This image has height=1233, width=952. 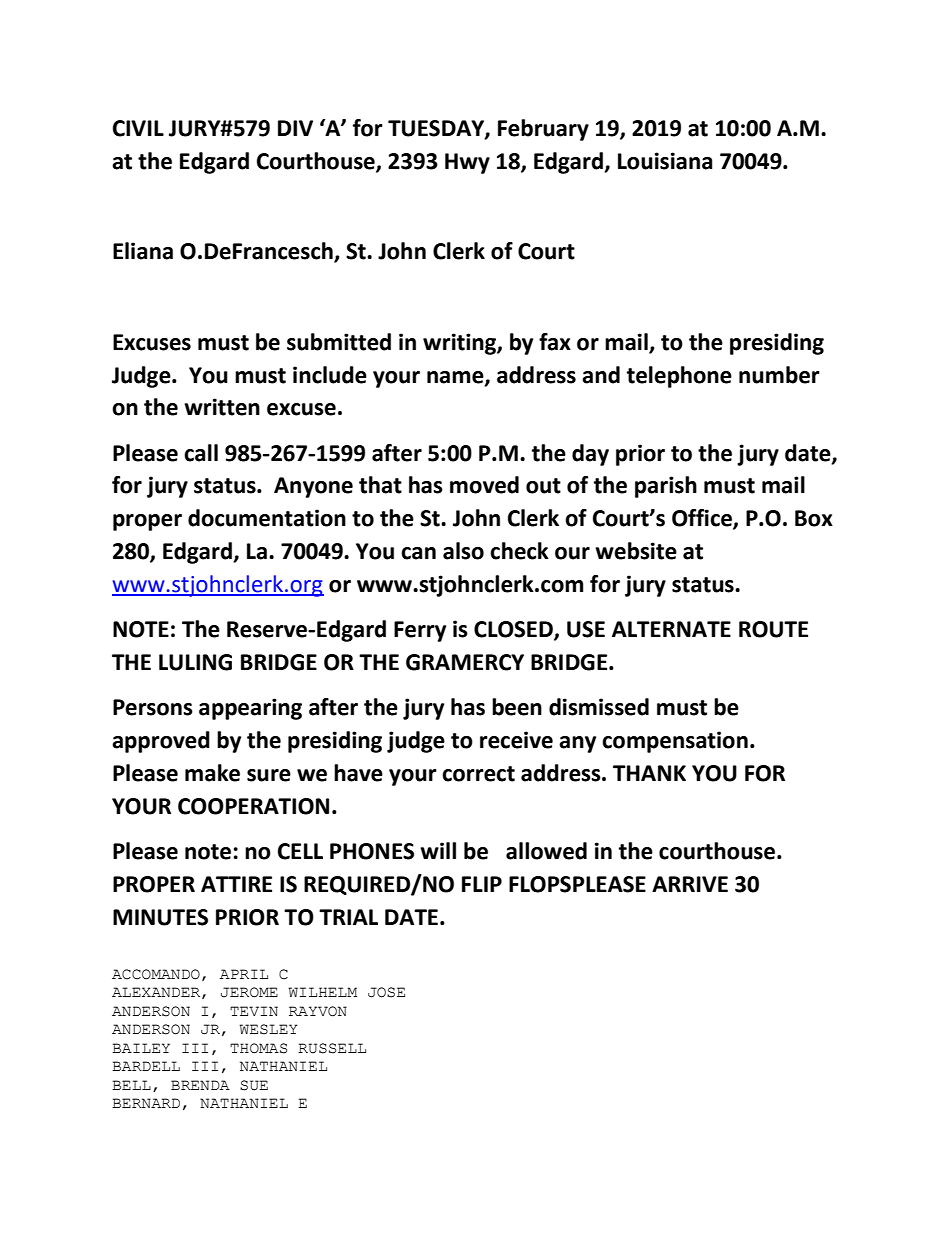 I want to click on Louisiana, so click(x=665, y=161).
